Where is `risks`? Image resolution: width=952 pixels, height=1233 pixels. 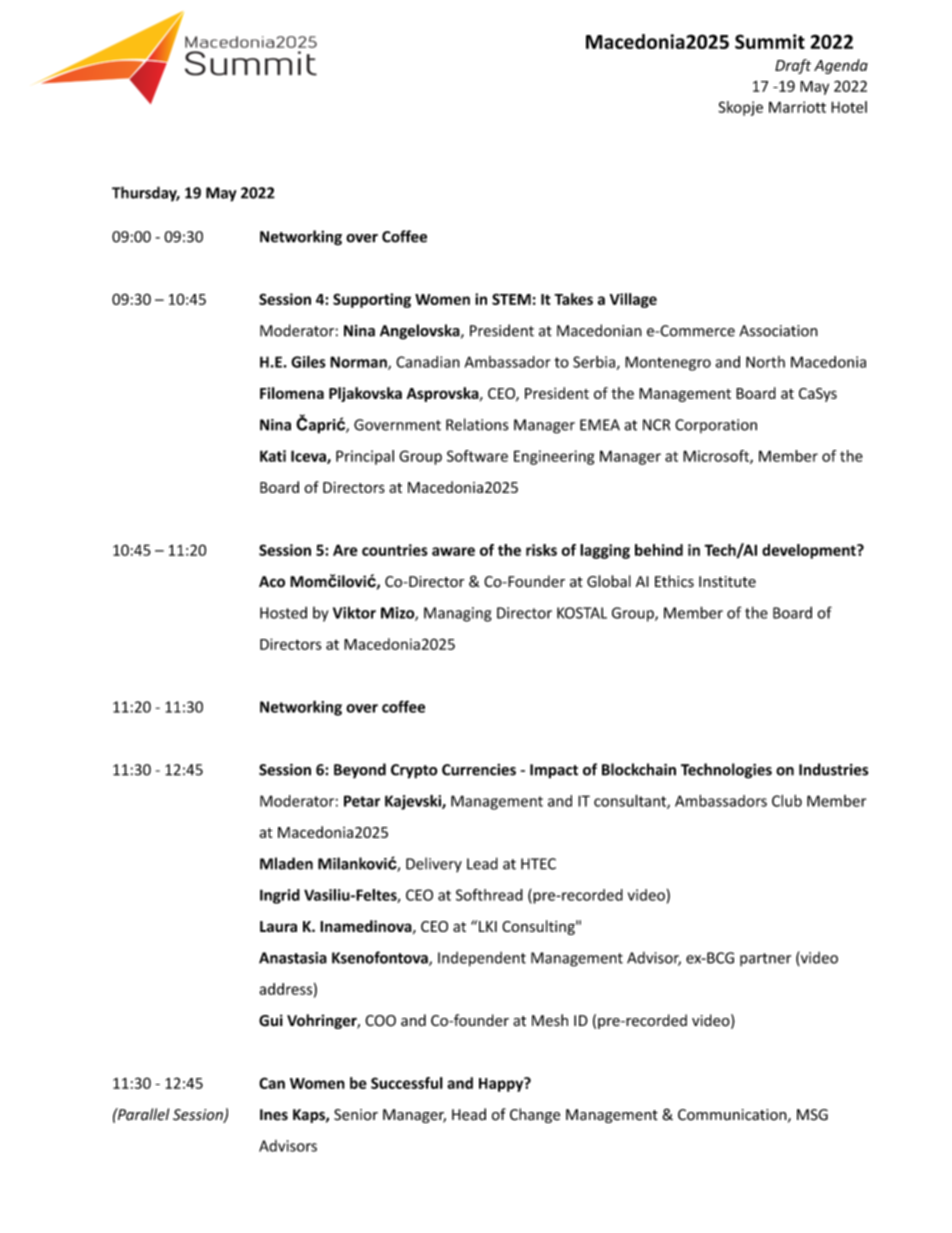
risks is located at coordinates (541, 550).
